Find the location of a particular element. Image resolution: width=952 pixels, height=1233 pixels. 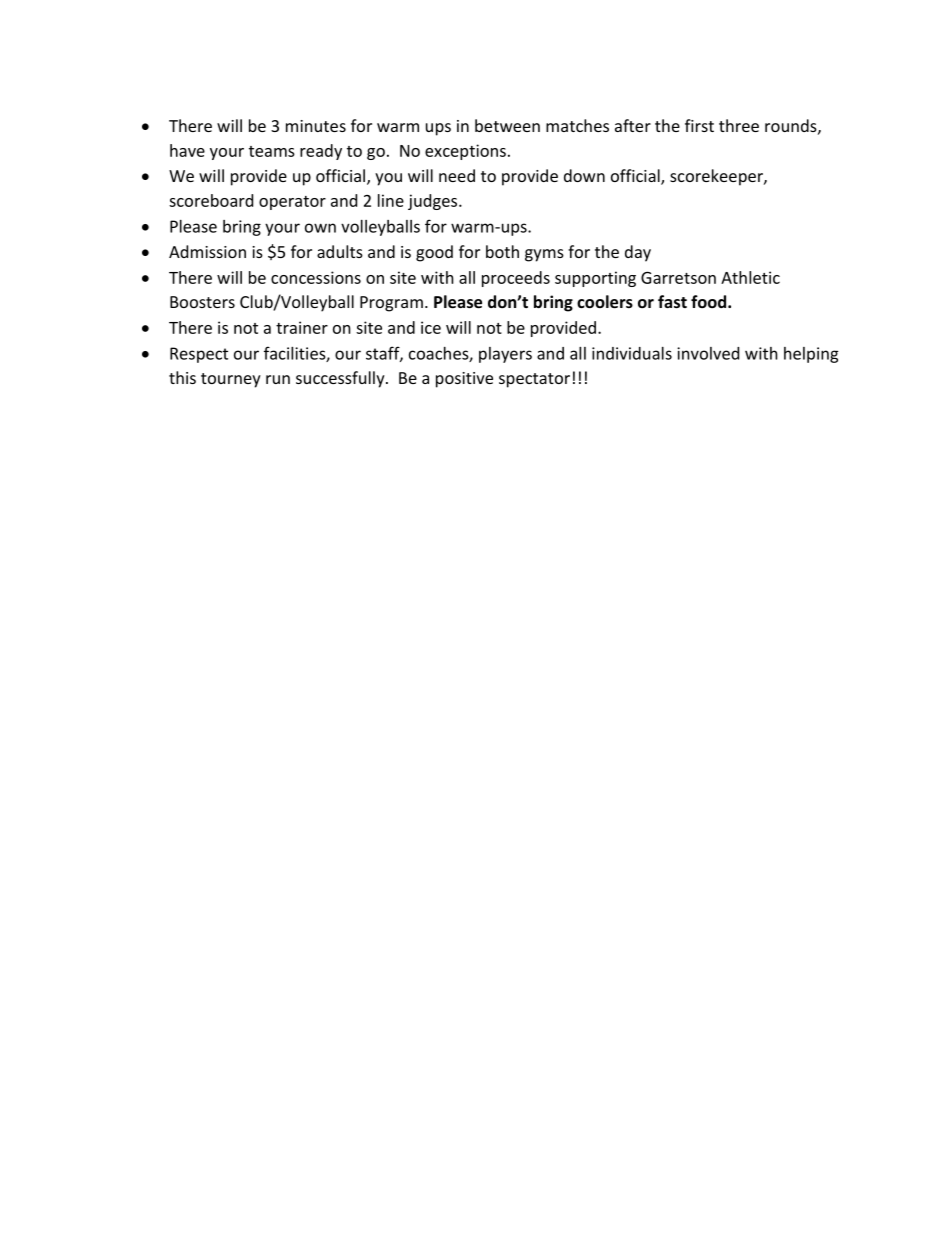

scoreboard is located at coordinates (211, 200).
